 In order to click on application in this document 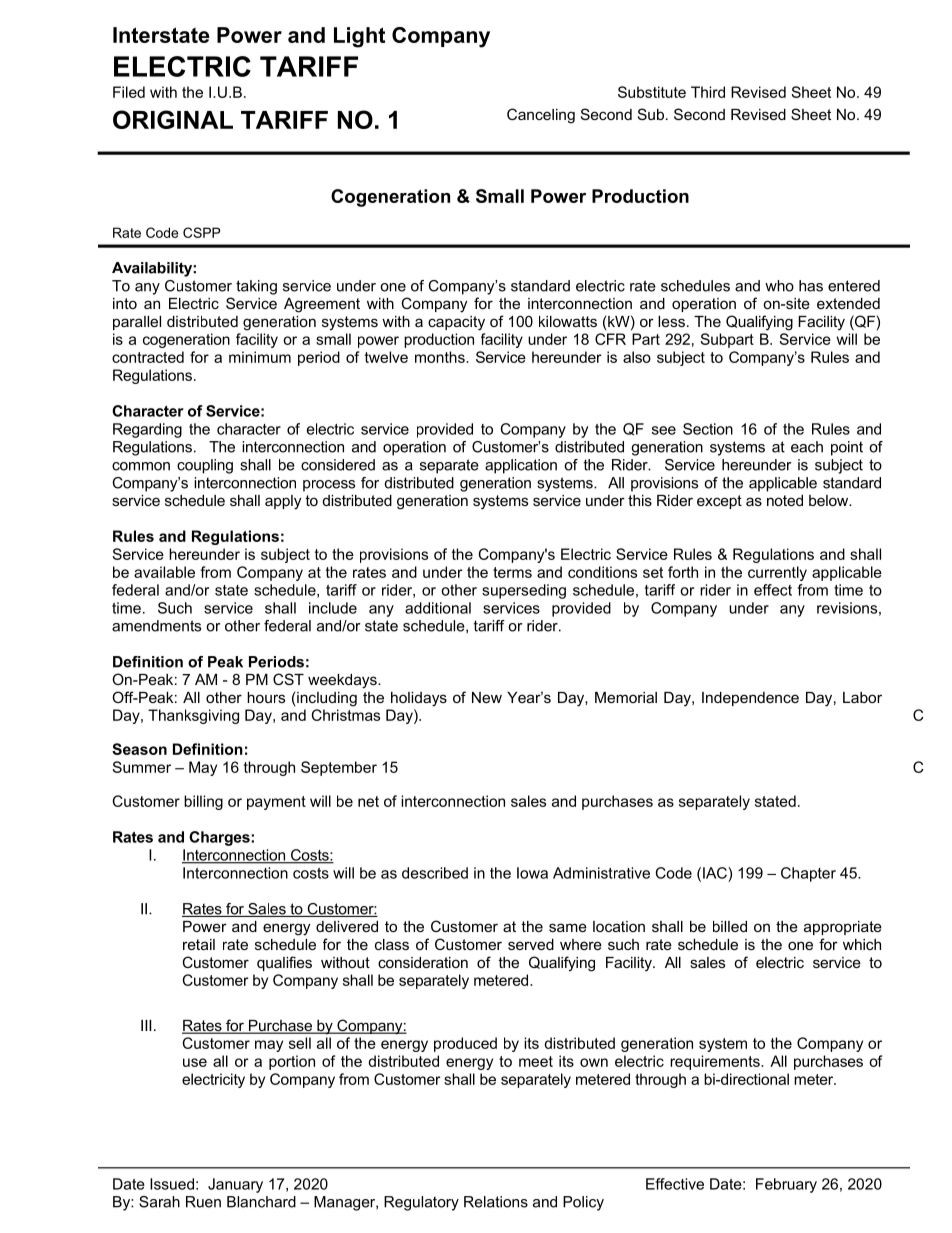, I will do `click(521, 466)`.
